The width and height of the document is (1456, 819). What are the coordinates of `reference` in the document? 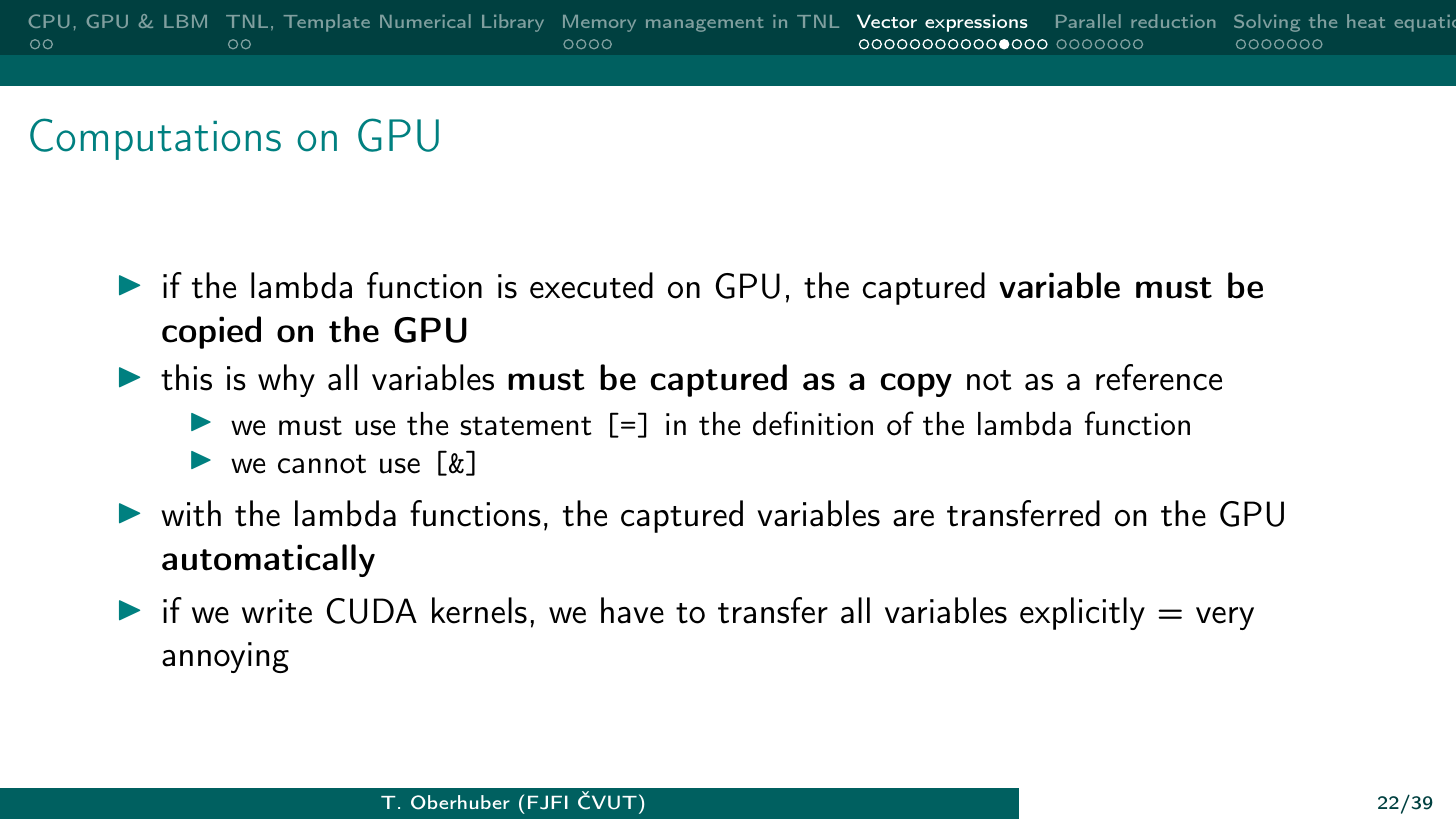 It's located at (1159, 377).
